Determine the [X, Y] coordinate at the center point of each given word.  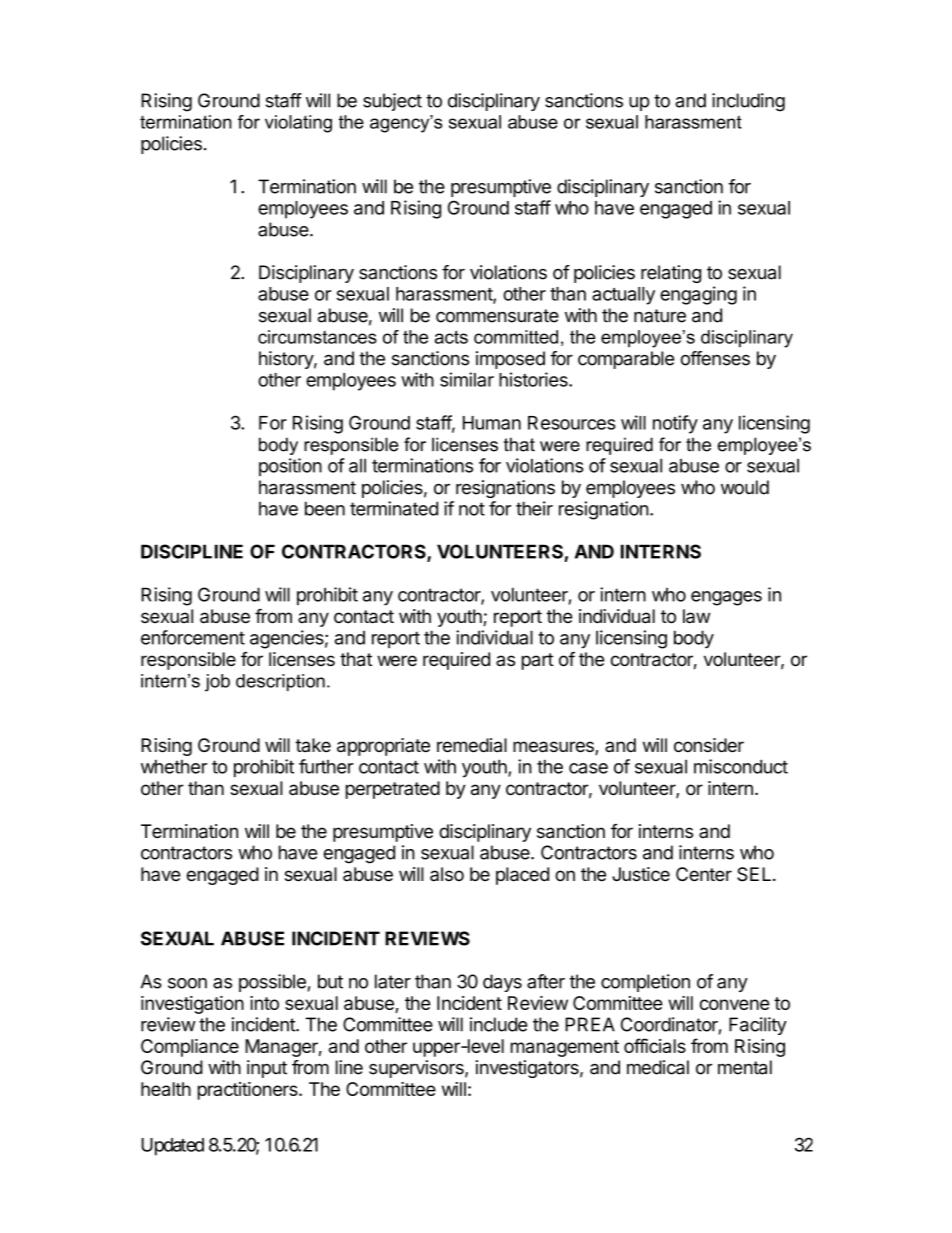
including [748, 102]
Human [492, 423]
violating [298, 124]
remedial [472, 745]
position [290, 467]
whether [174, 766]
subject [392, 102]
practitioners [249, 1091]
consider [709, 745]
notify [675, 424]
